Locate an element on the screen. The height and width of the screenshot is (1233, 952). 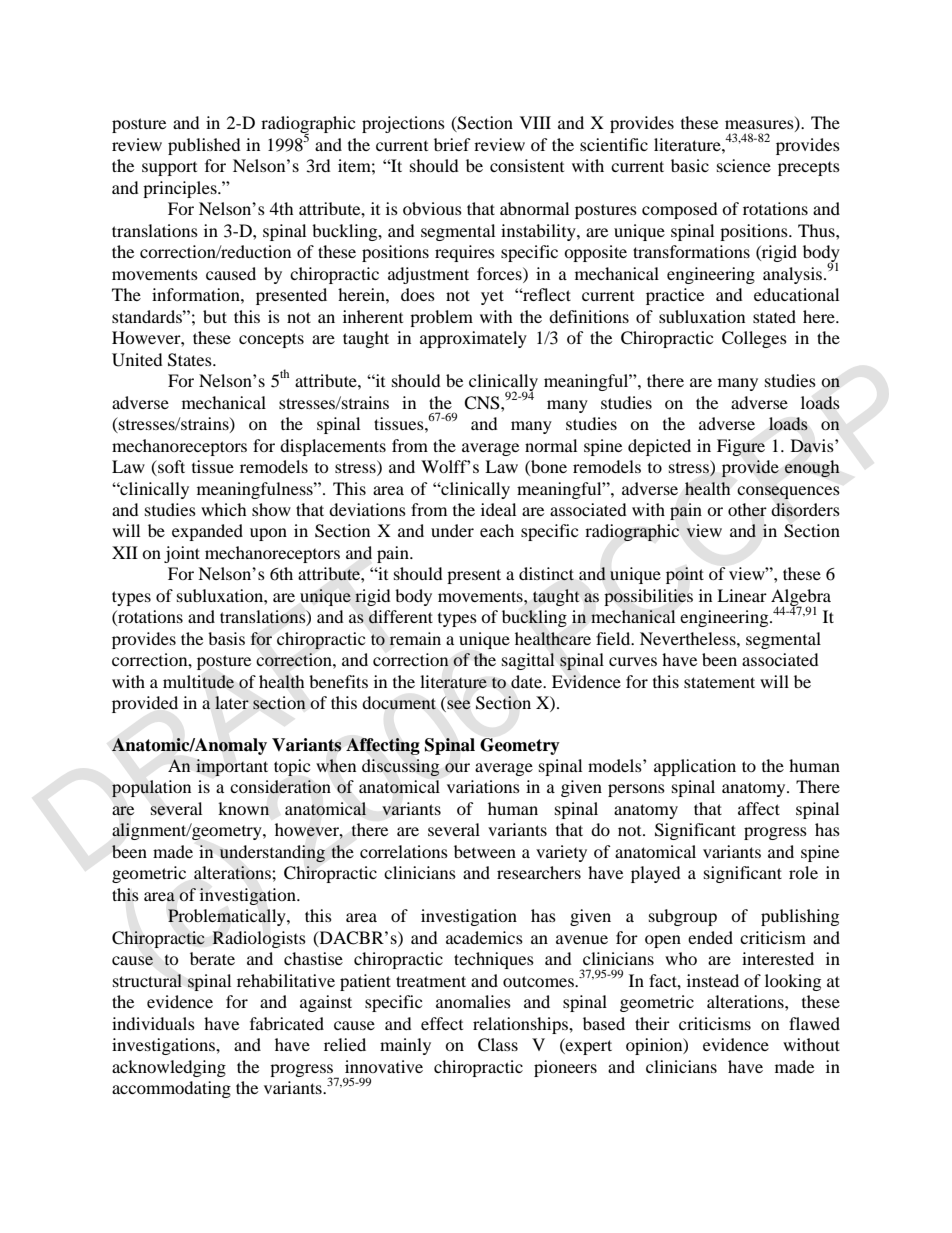
see is located at coordinates (457, 706).
